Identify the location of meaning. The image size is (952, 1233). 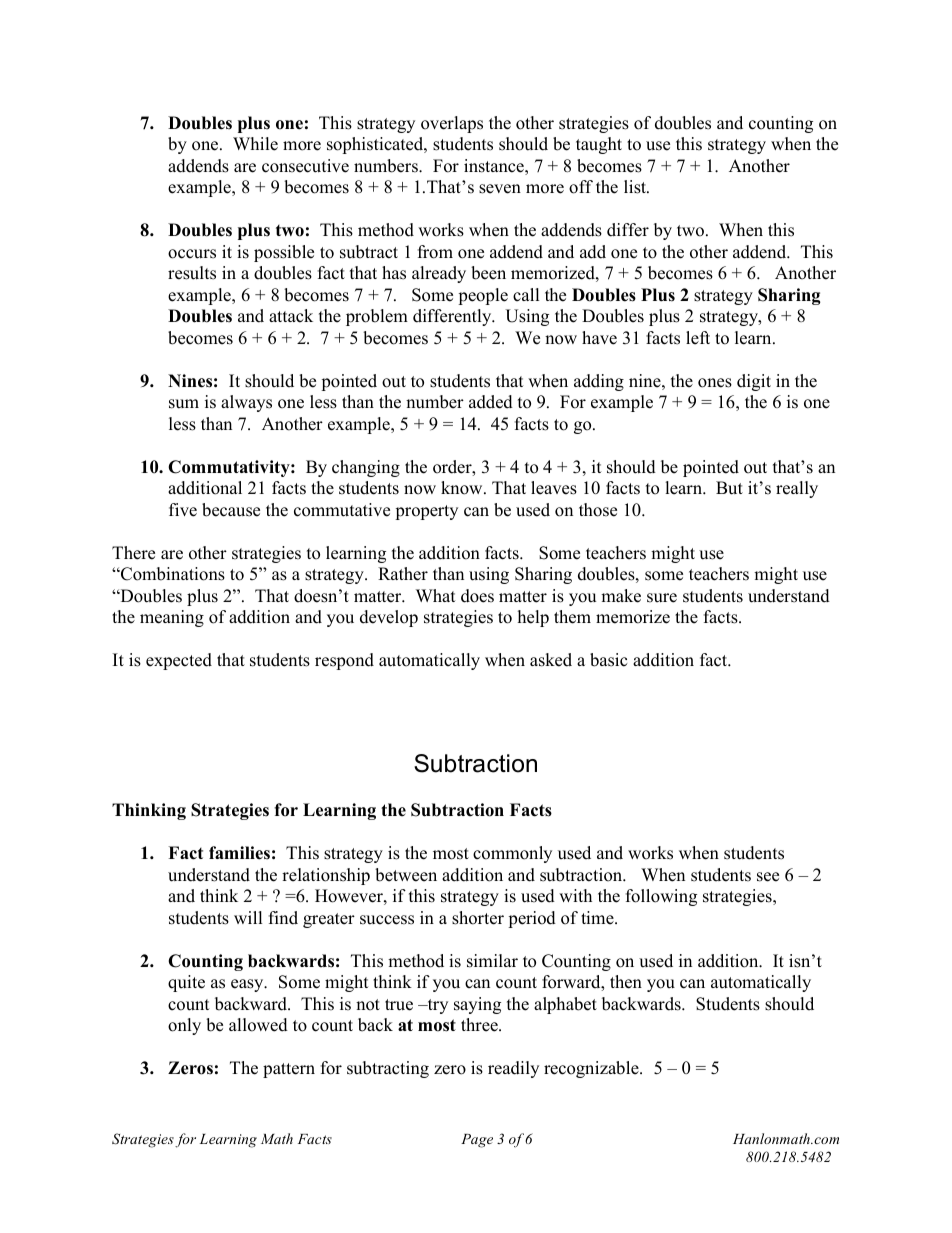
(172, 618).
